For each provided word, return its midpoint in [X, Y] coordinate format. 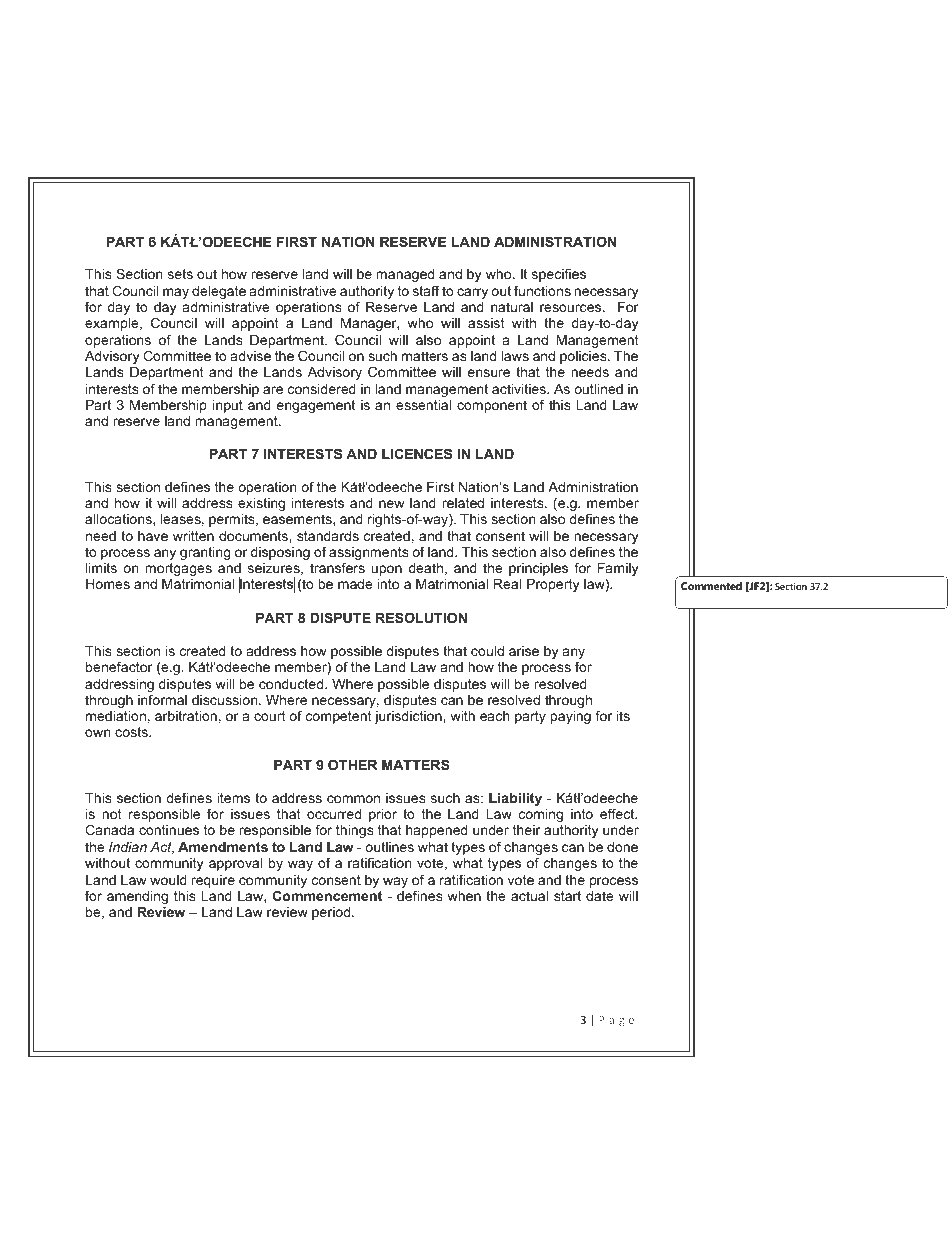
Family [617, 571]
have [153, 536]
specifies [559, 275]
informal [162, 699]
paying [570, 717]
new [391, 504]
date [599, 896]
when [464, 896]
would [168, 880]
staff [426, 290]
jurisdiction [409, 717]
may [176, 293]
